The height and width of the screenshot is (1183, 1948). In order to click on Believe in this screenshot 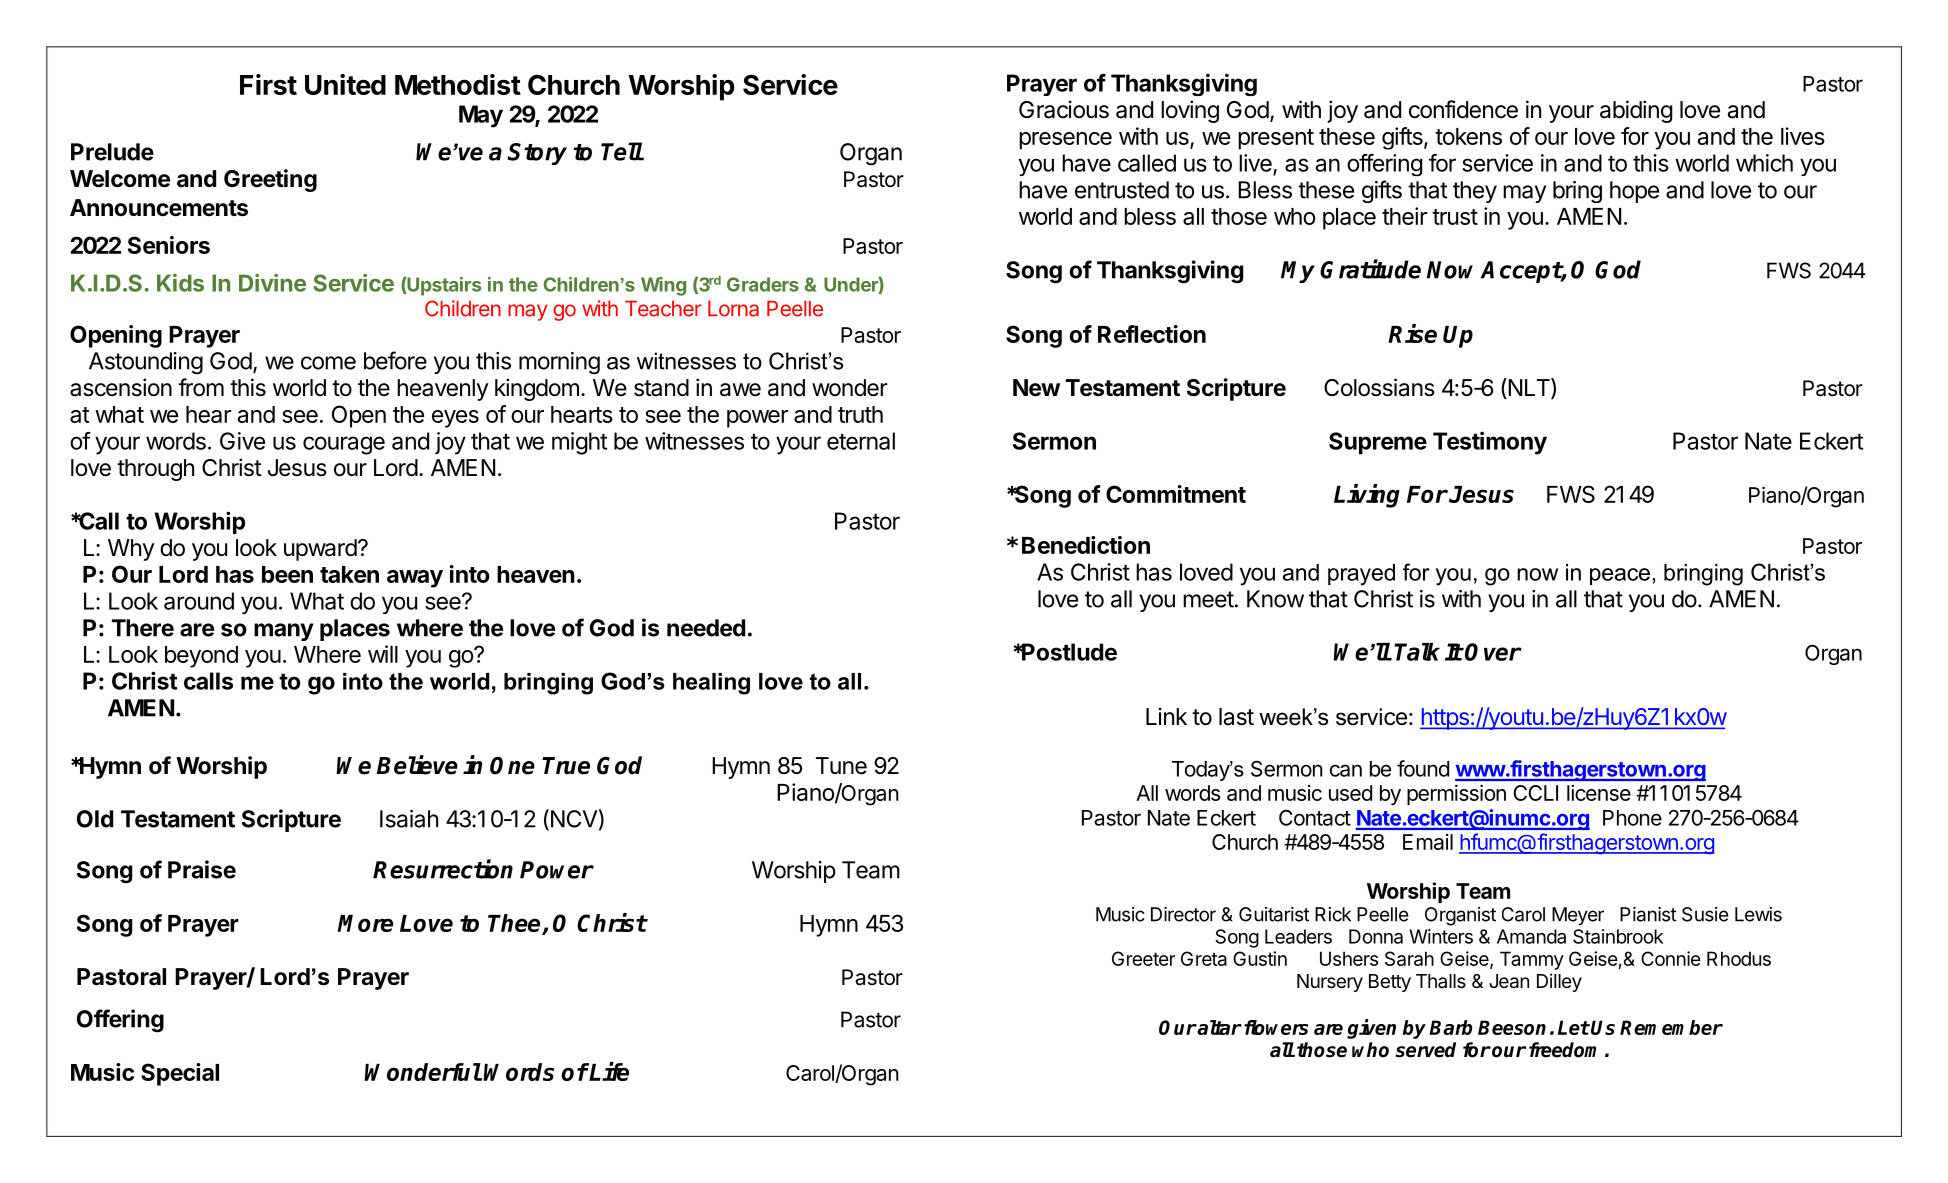, I will do `click(417, 765)`.
